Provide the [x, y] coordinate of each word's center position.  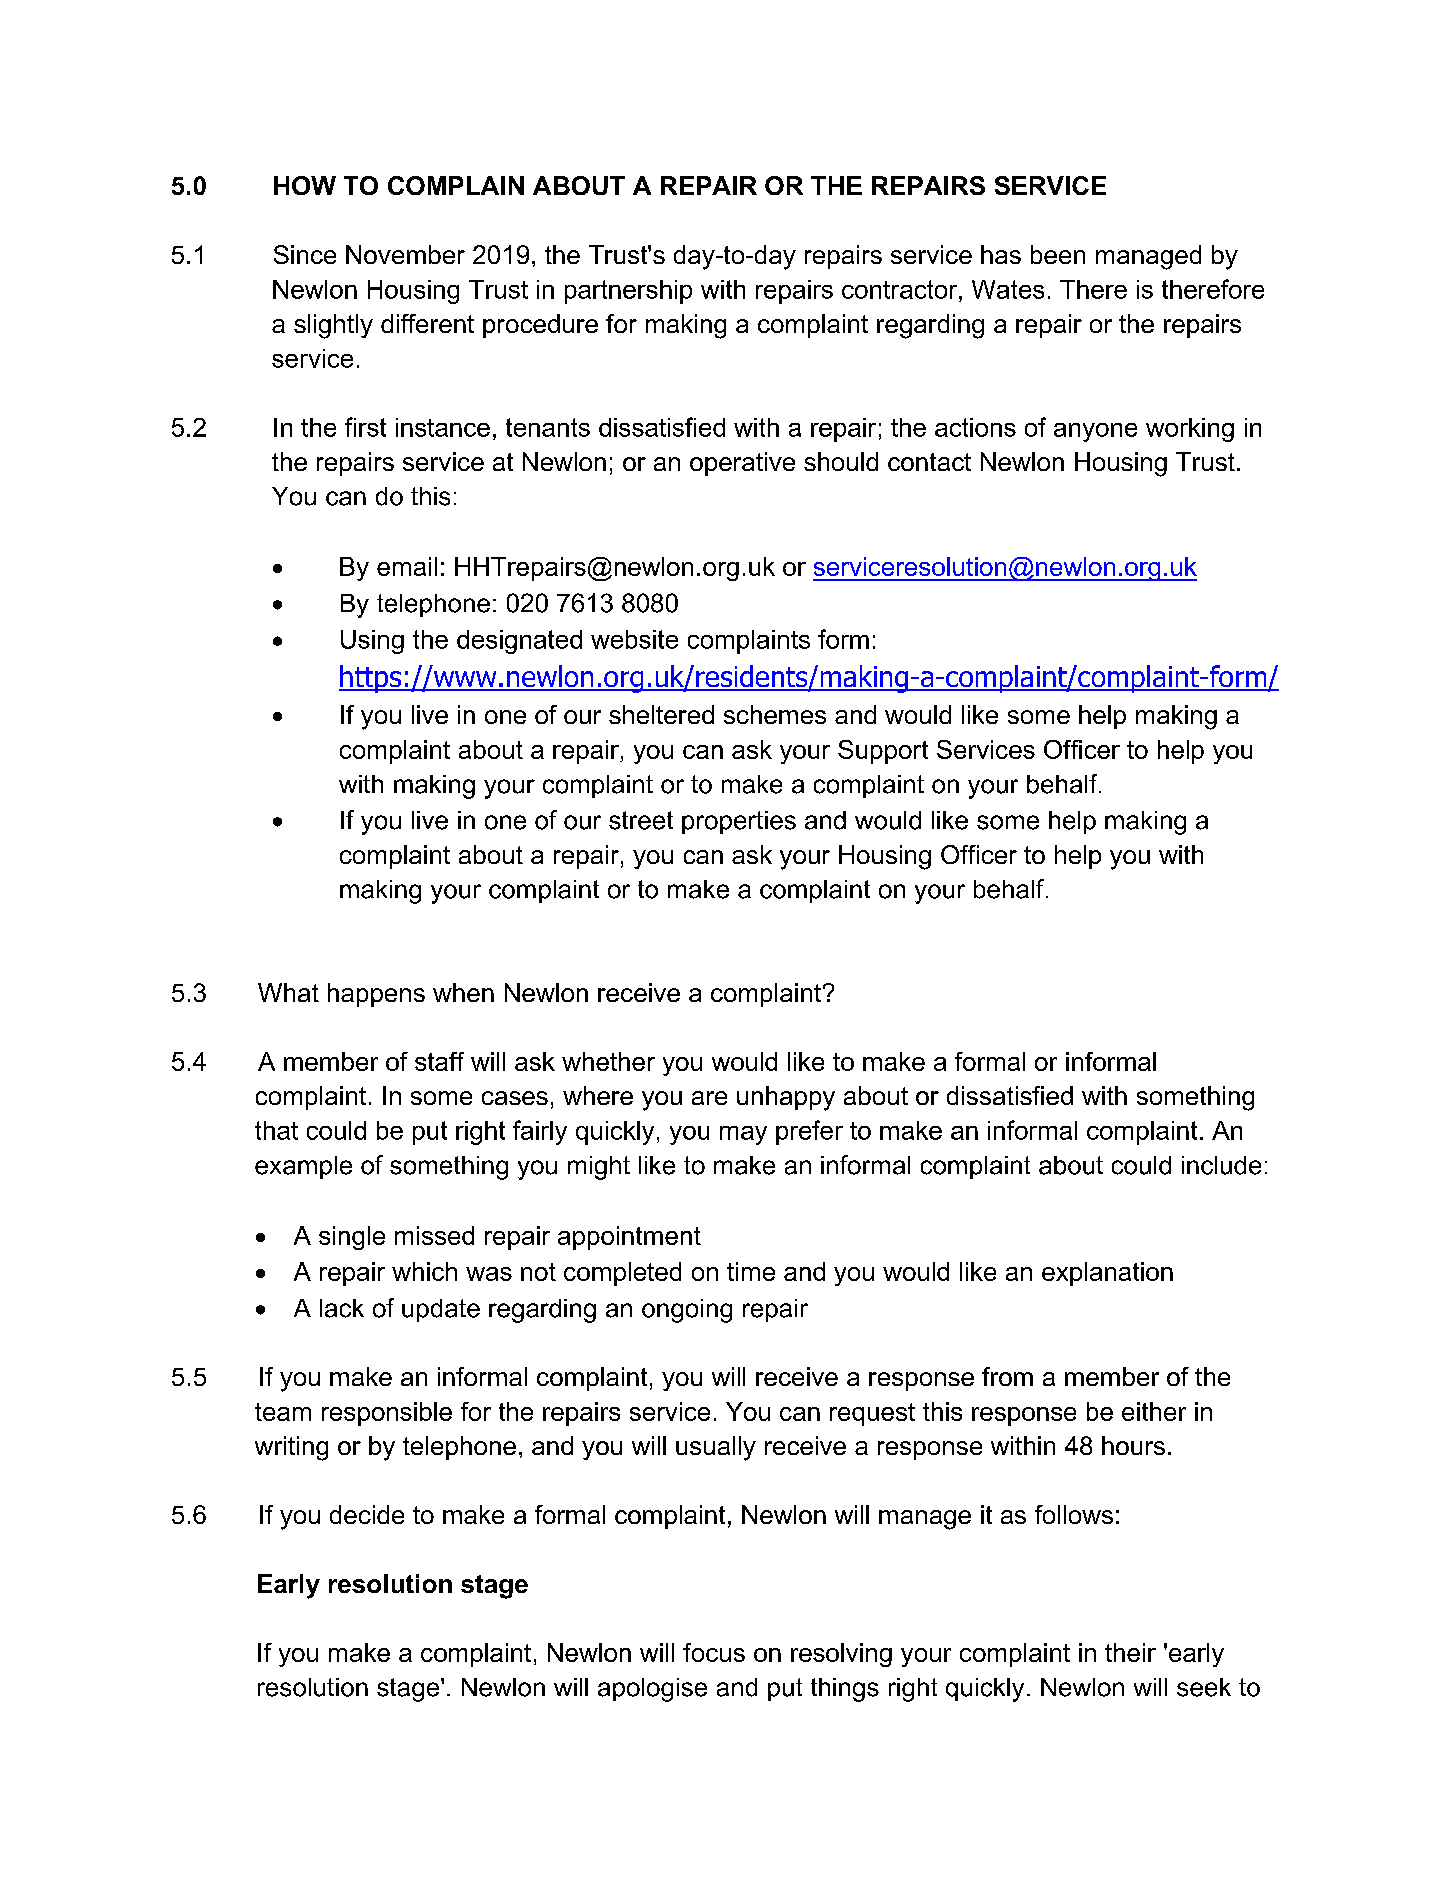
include [1221, 1165]
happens [376, 995]
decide [367, 1514]
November [405, 254]
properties [739, 822]
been [1058, 254]
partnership [628, 292]
